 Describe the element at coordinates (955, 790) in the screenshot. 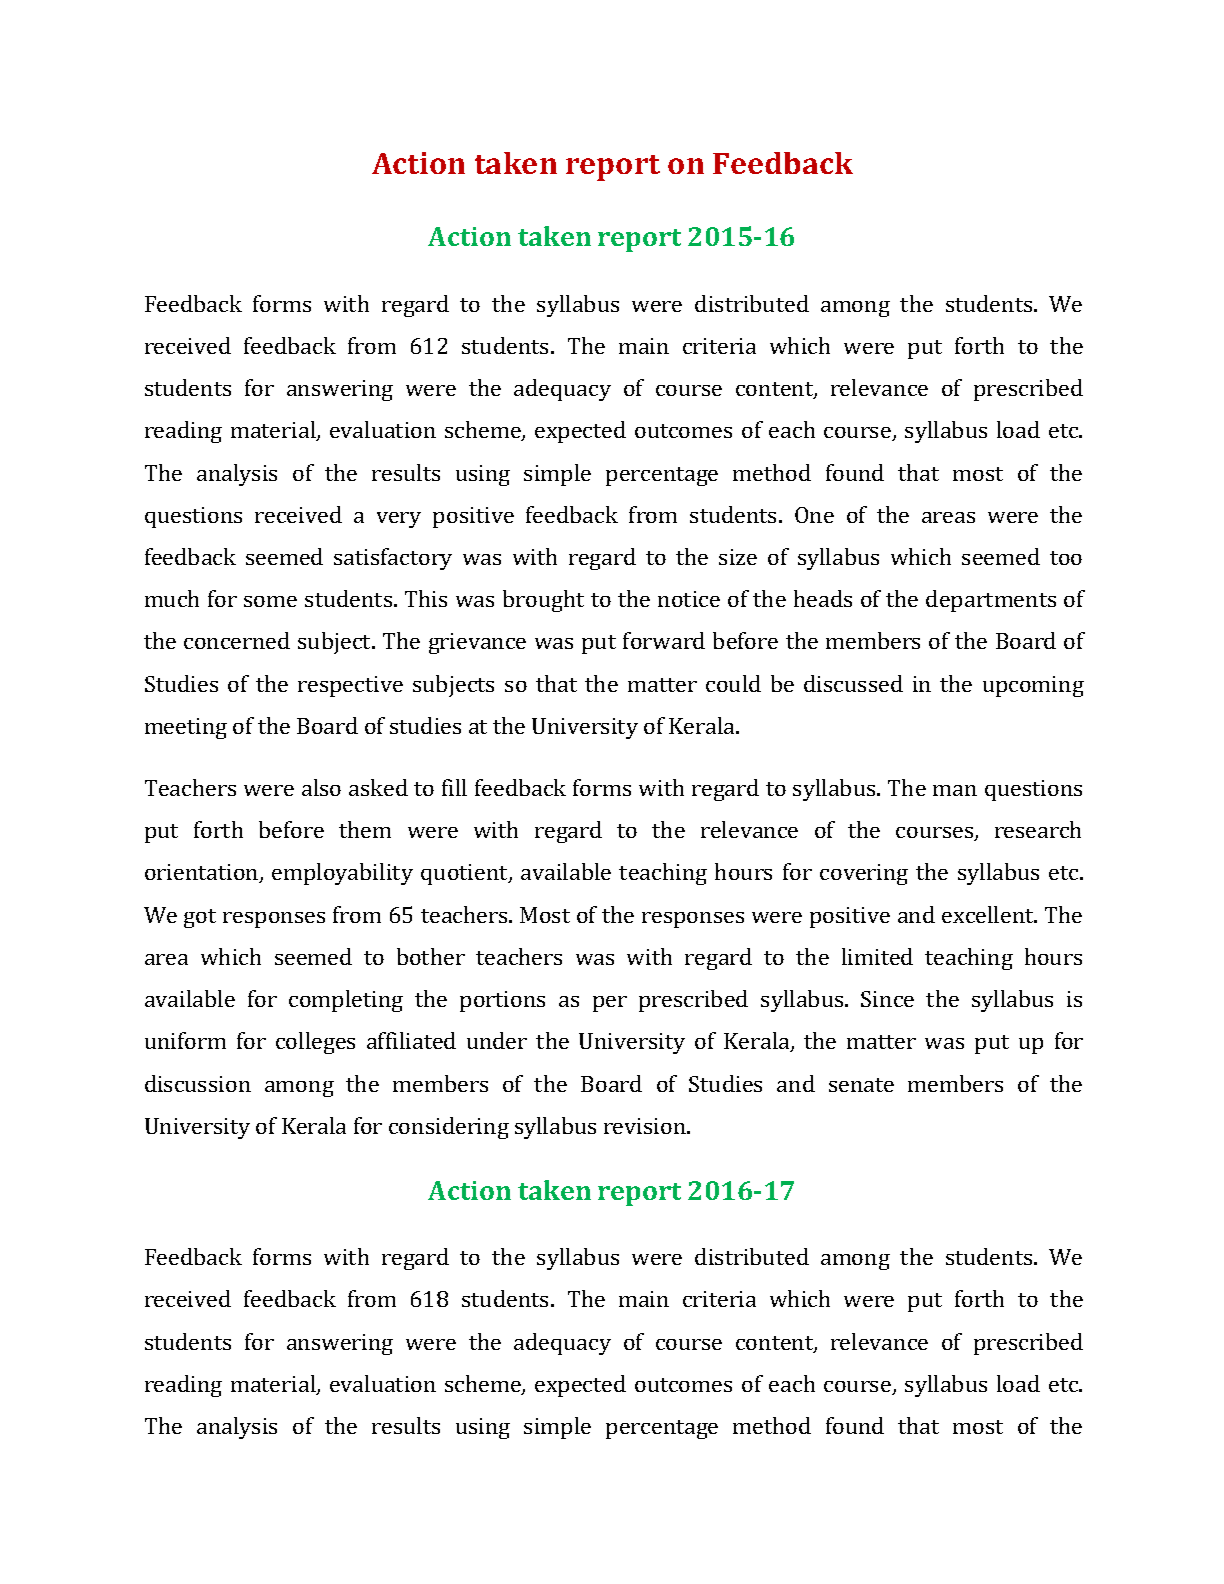

I see `man` at that location.
